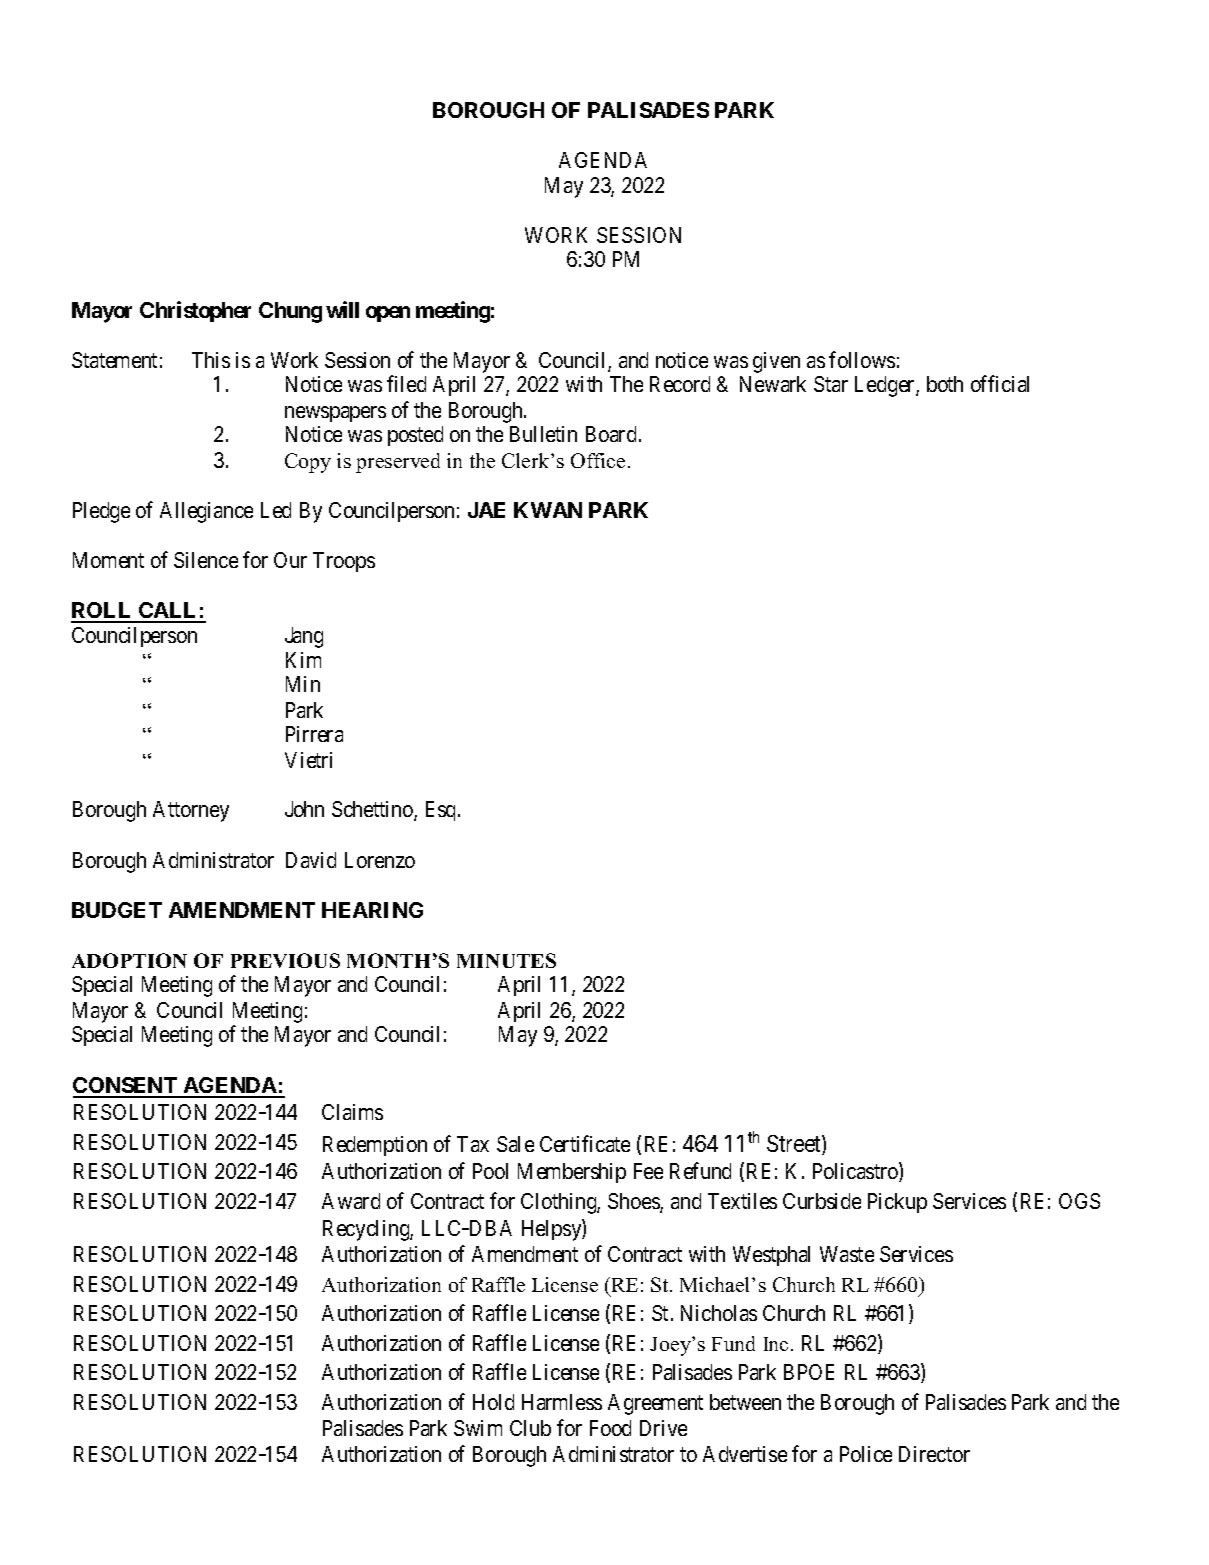 The width and height of the image is (1209, 1565). Describe the element at coordinates (352, 1112) in the image. I see `Claims` at that location.
